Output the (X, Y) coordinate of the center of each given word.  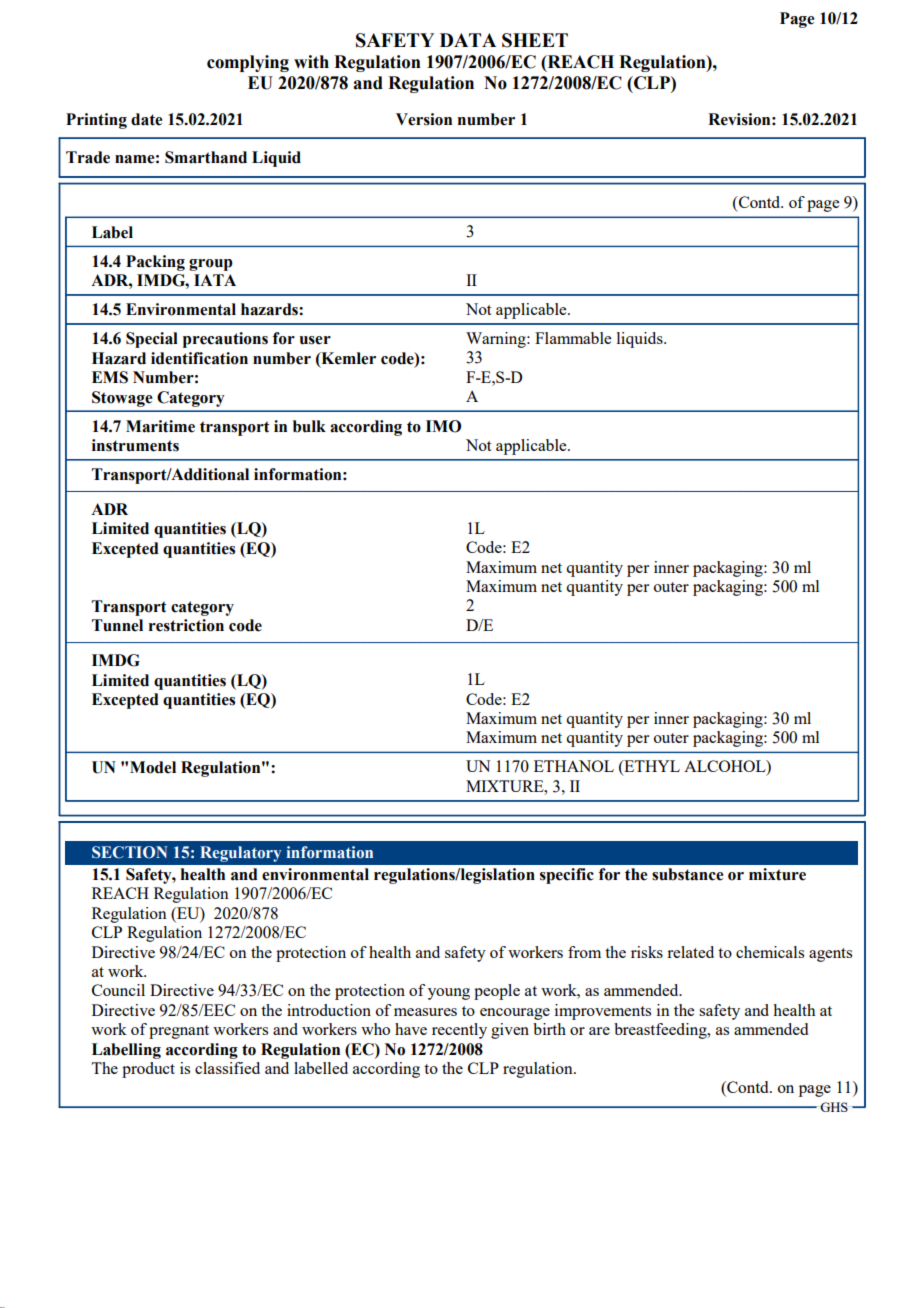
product (148, 1070)
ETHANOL (574, 766)
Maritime (160, 426)
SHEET (535, 40)
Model (153, 767)
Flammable (573, 338)
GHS (834, 1107)
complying (248, 63)
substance (687, 874)
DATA (468, 40)
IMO (443, 426)
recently (459, 1031)
